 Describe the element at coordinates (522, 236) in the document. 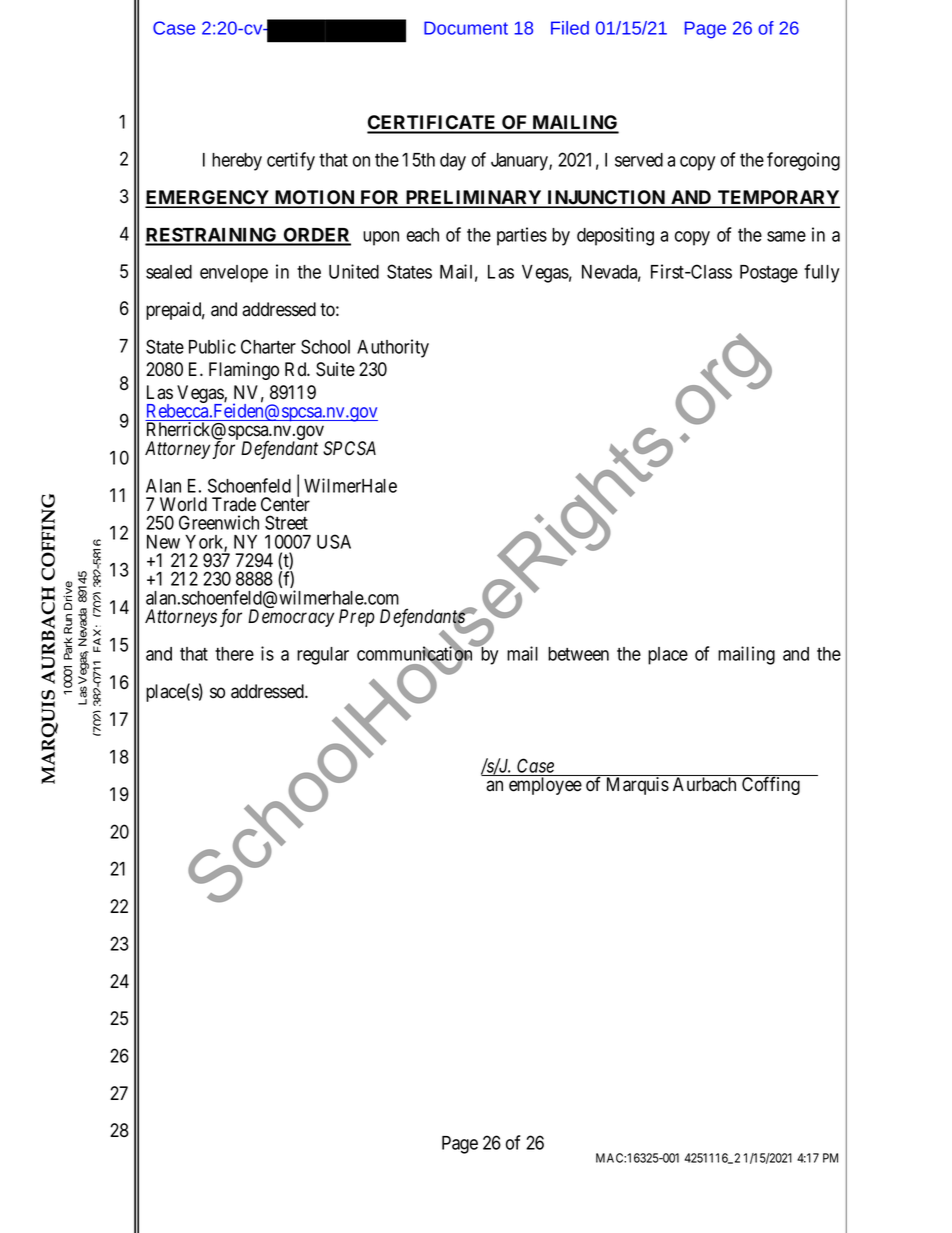

I see `parties` at that location.
